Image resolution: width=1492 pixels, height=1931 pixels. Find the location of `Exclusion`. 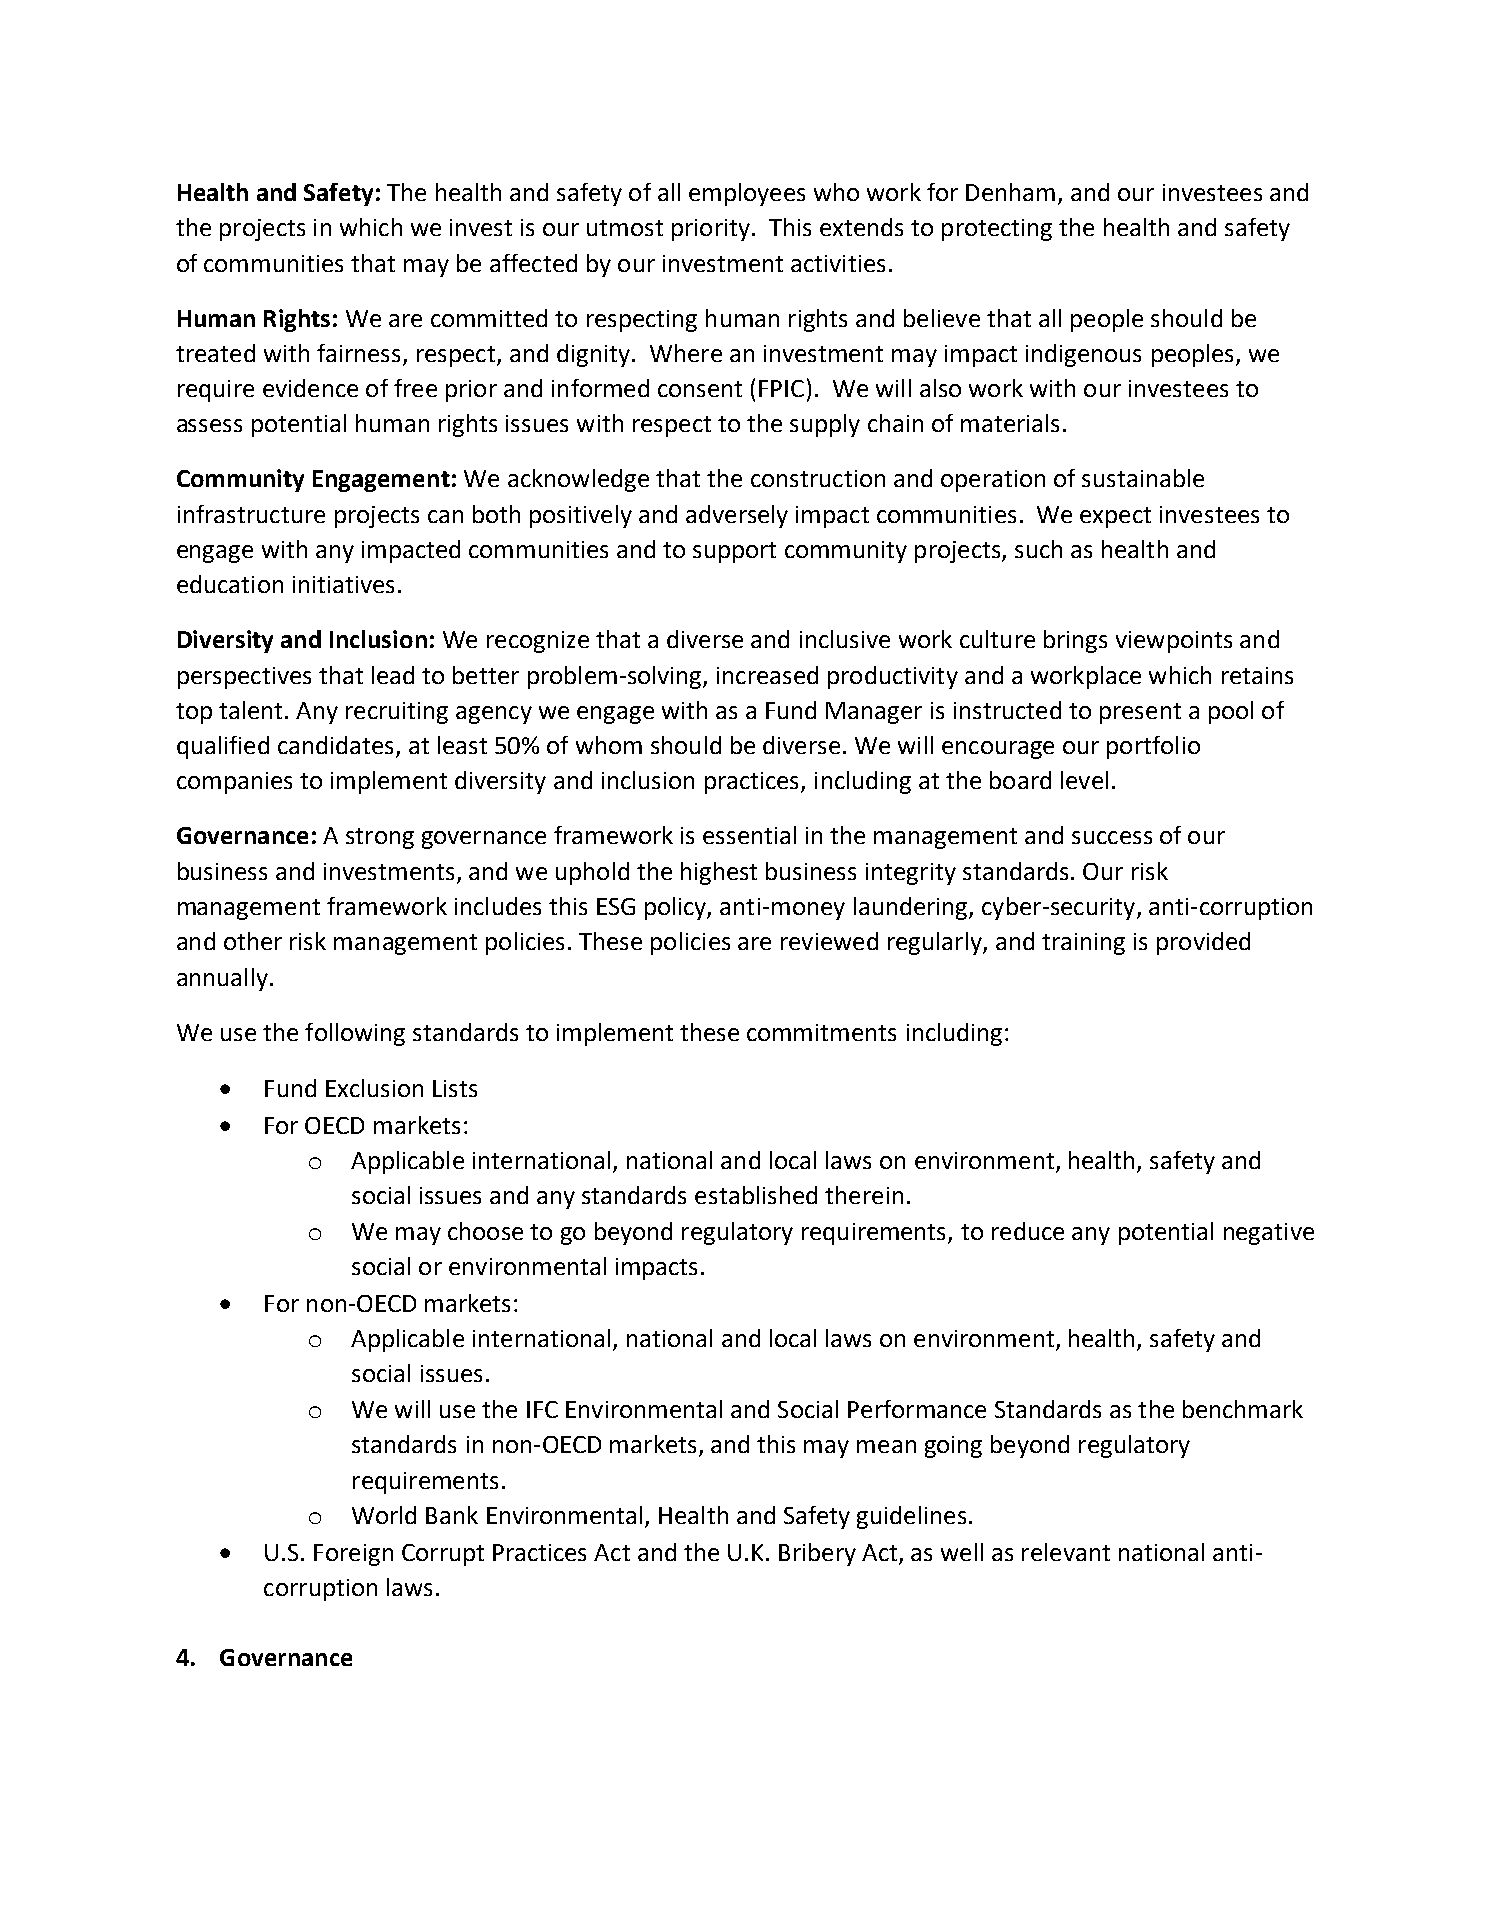

Exclusion is located at coordinates (374, 1088).
